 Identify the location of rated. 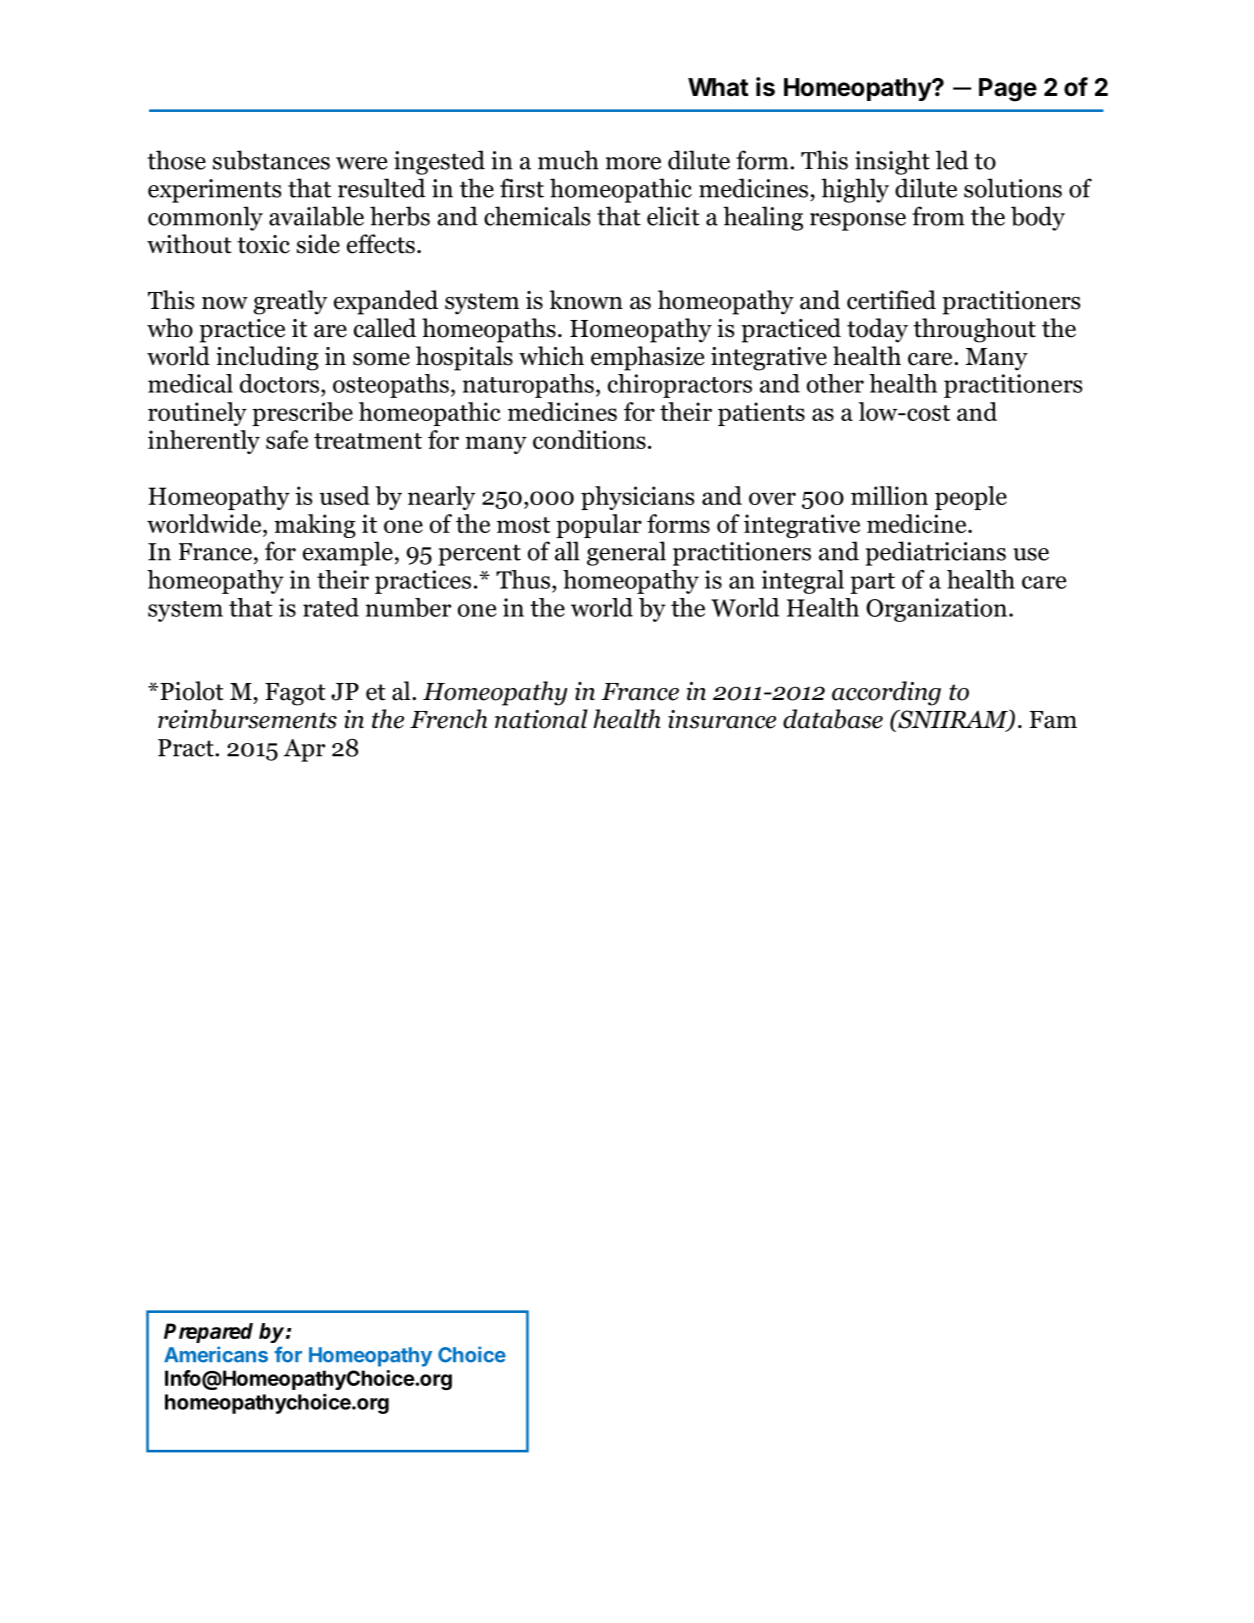
(331, 607).
